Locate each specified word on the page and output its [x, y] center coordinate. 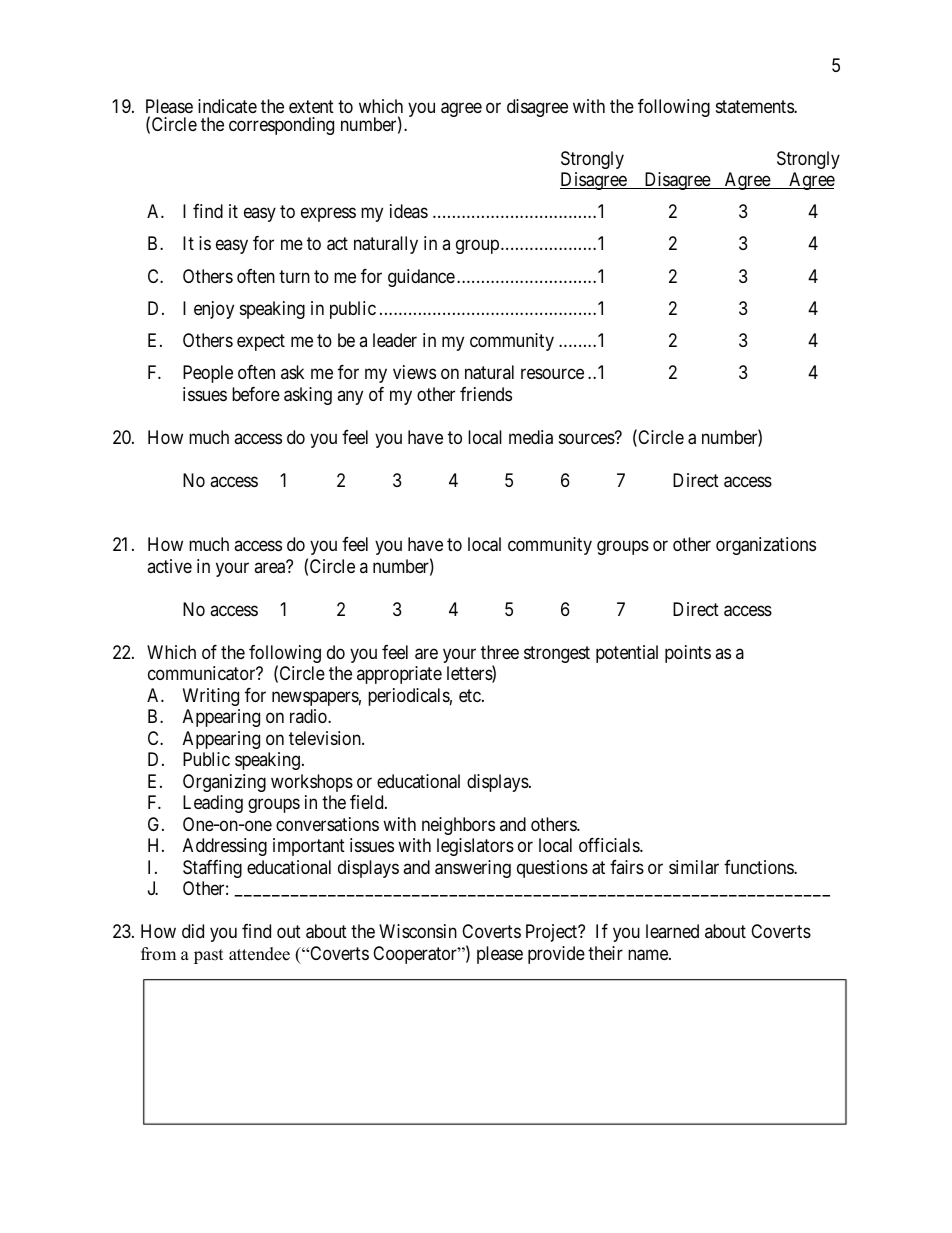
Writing [211, 697]
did [193, 931]
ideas [409, 211]
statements [755, 107]
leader [395, 340]
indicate [227, 106]
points [688, 654]
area [271, 568]
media [531, 437]
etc [471, 695]
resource [552, 374]
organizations [766, 546]
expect [261, 342]
